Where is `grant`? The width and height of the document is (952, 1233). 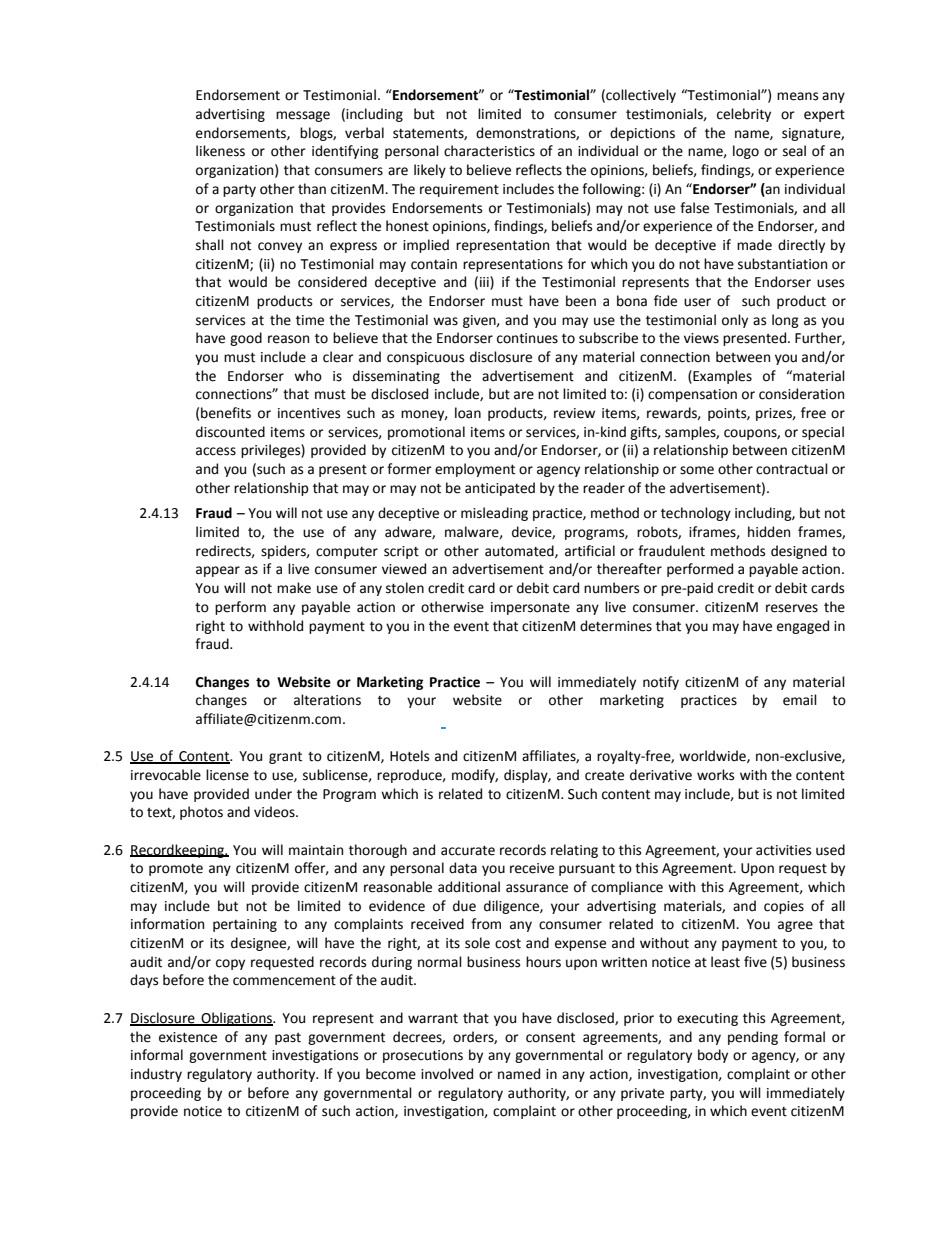 grant is located at coordinates (285, 757).
